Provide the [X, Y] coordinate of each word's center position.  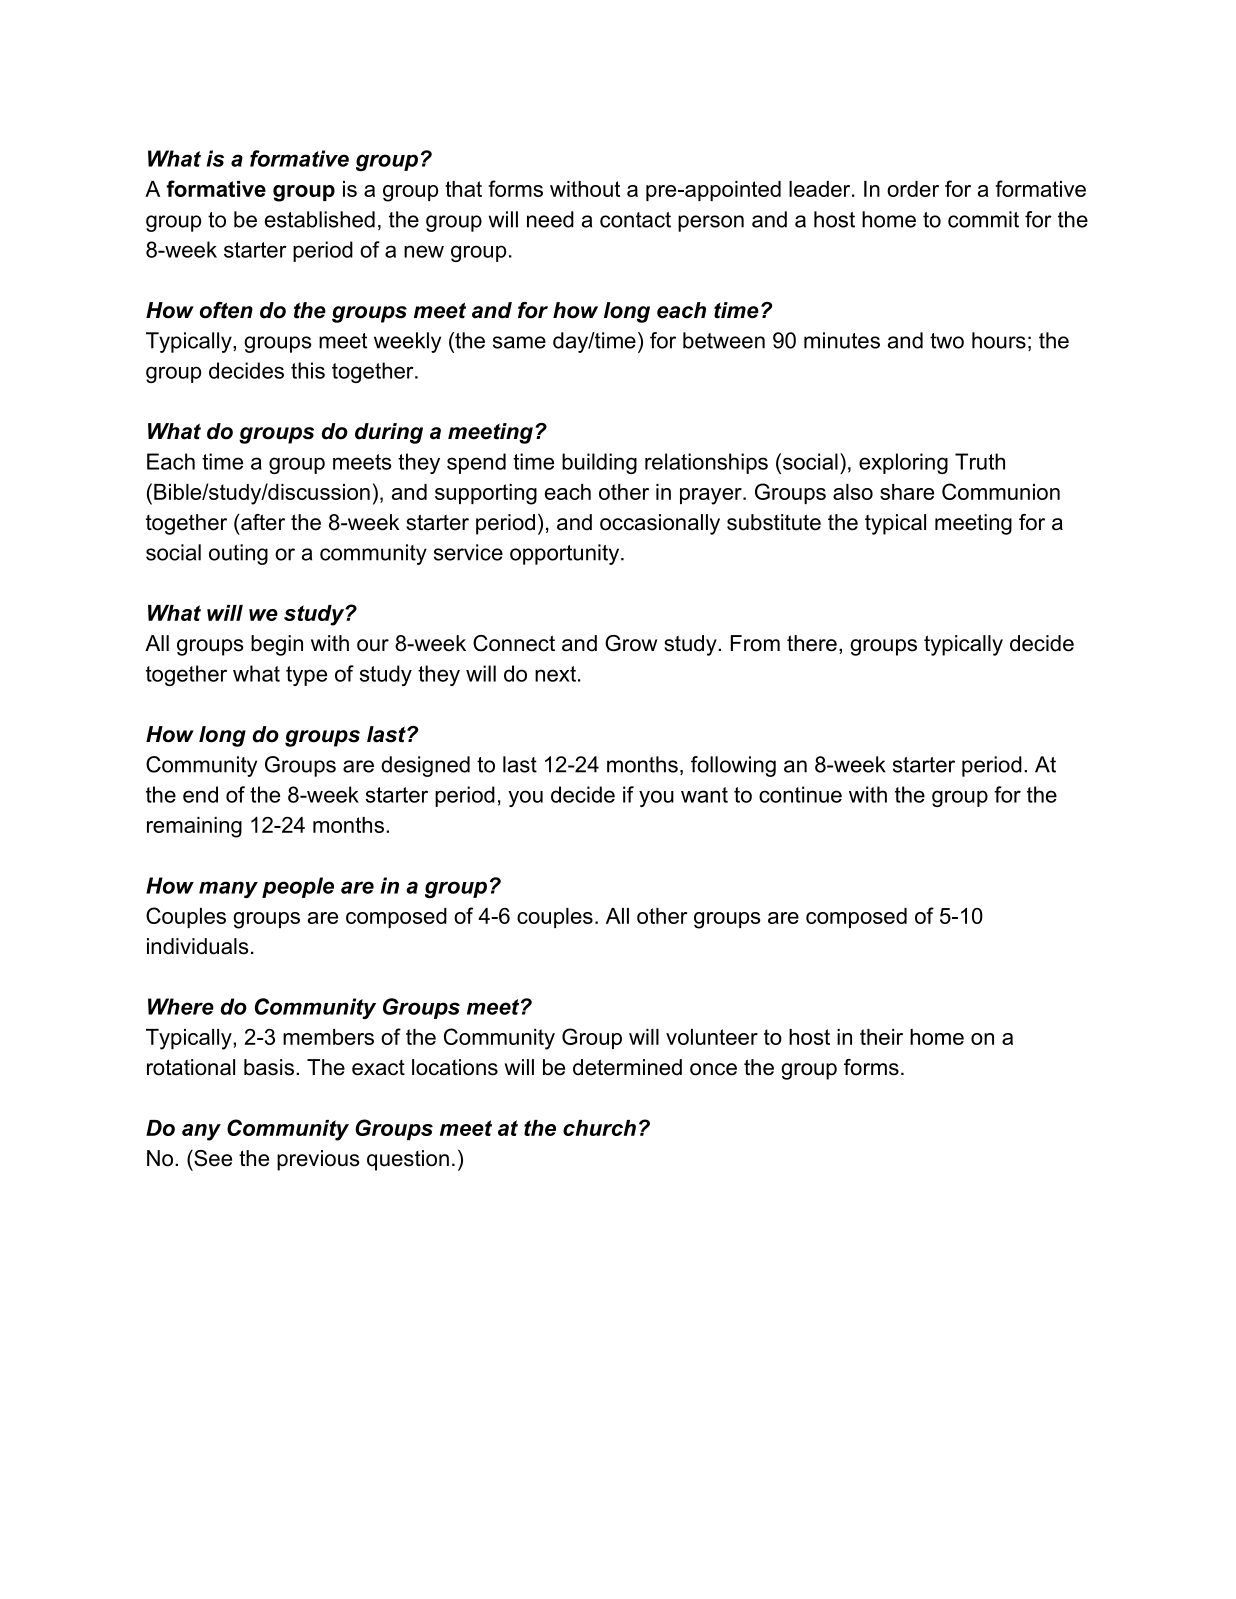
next [555, 674]
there [812, 643]
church [599, 1128]
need [550, 219]
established [320, 219]
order [913, 189]
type [306, 676]
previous [318, 1160]
